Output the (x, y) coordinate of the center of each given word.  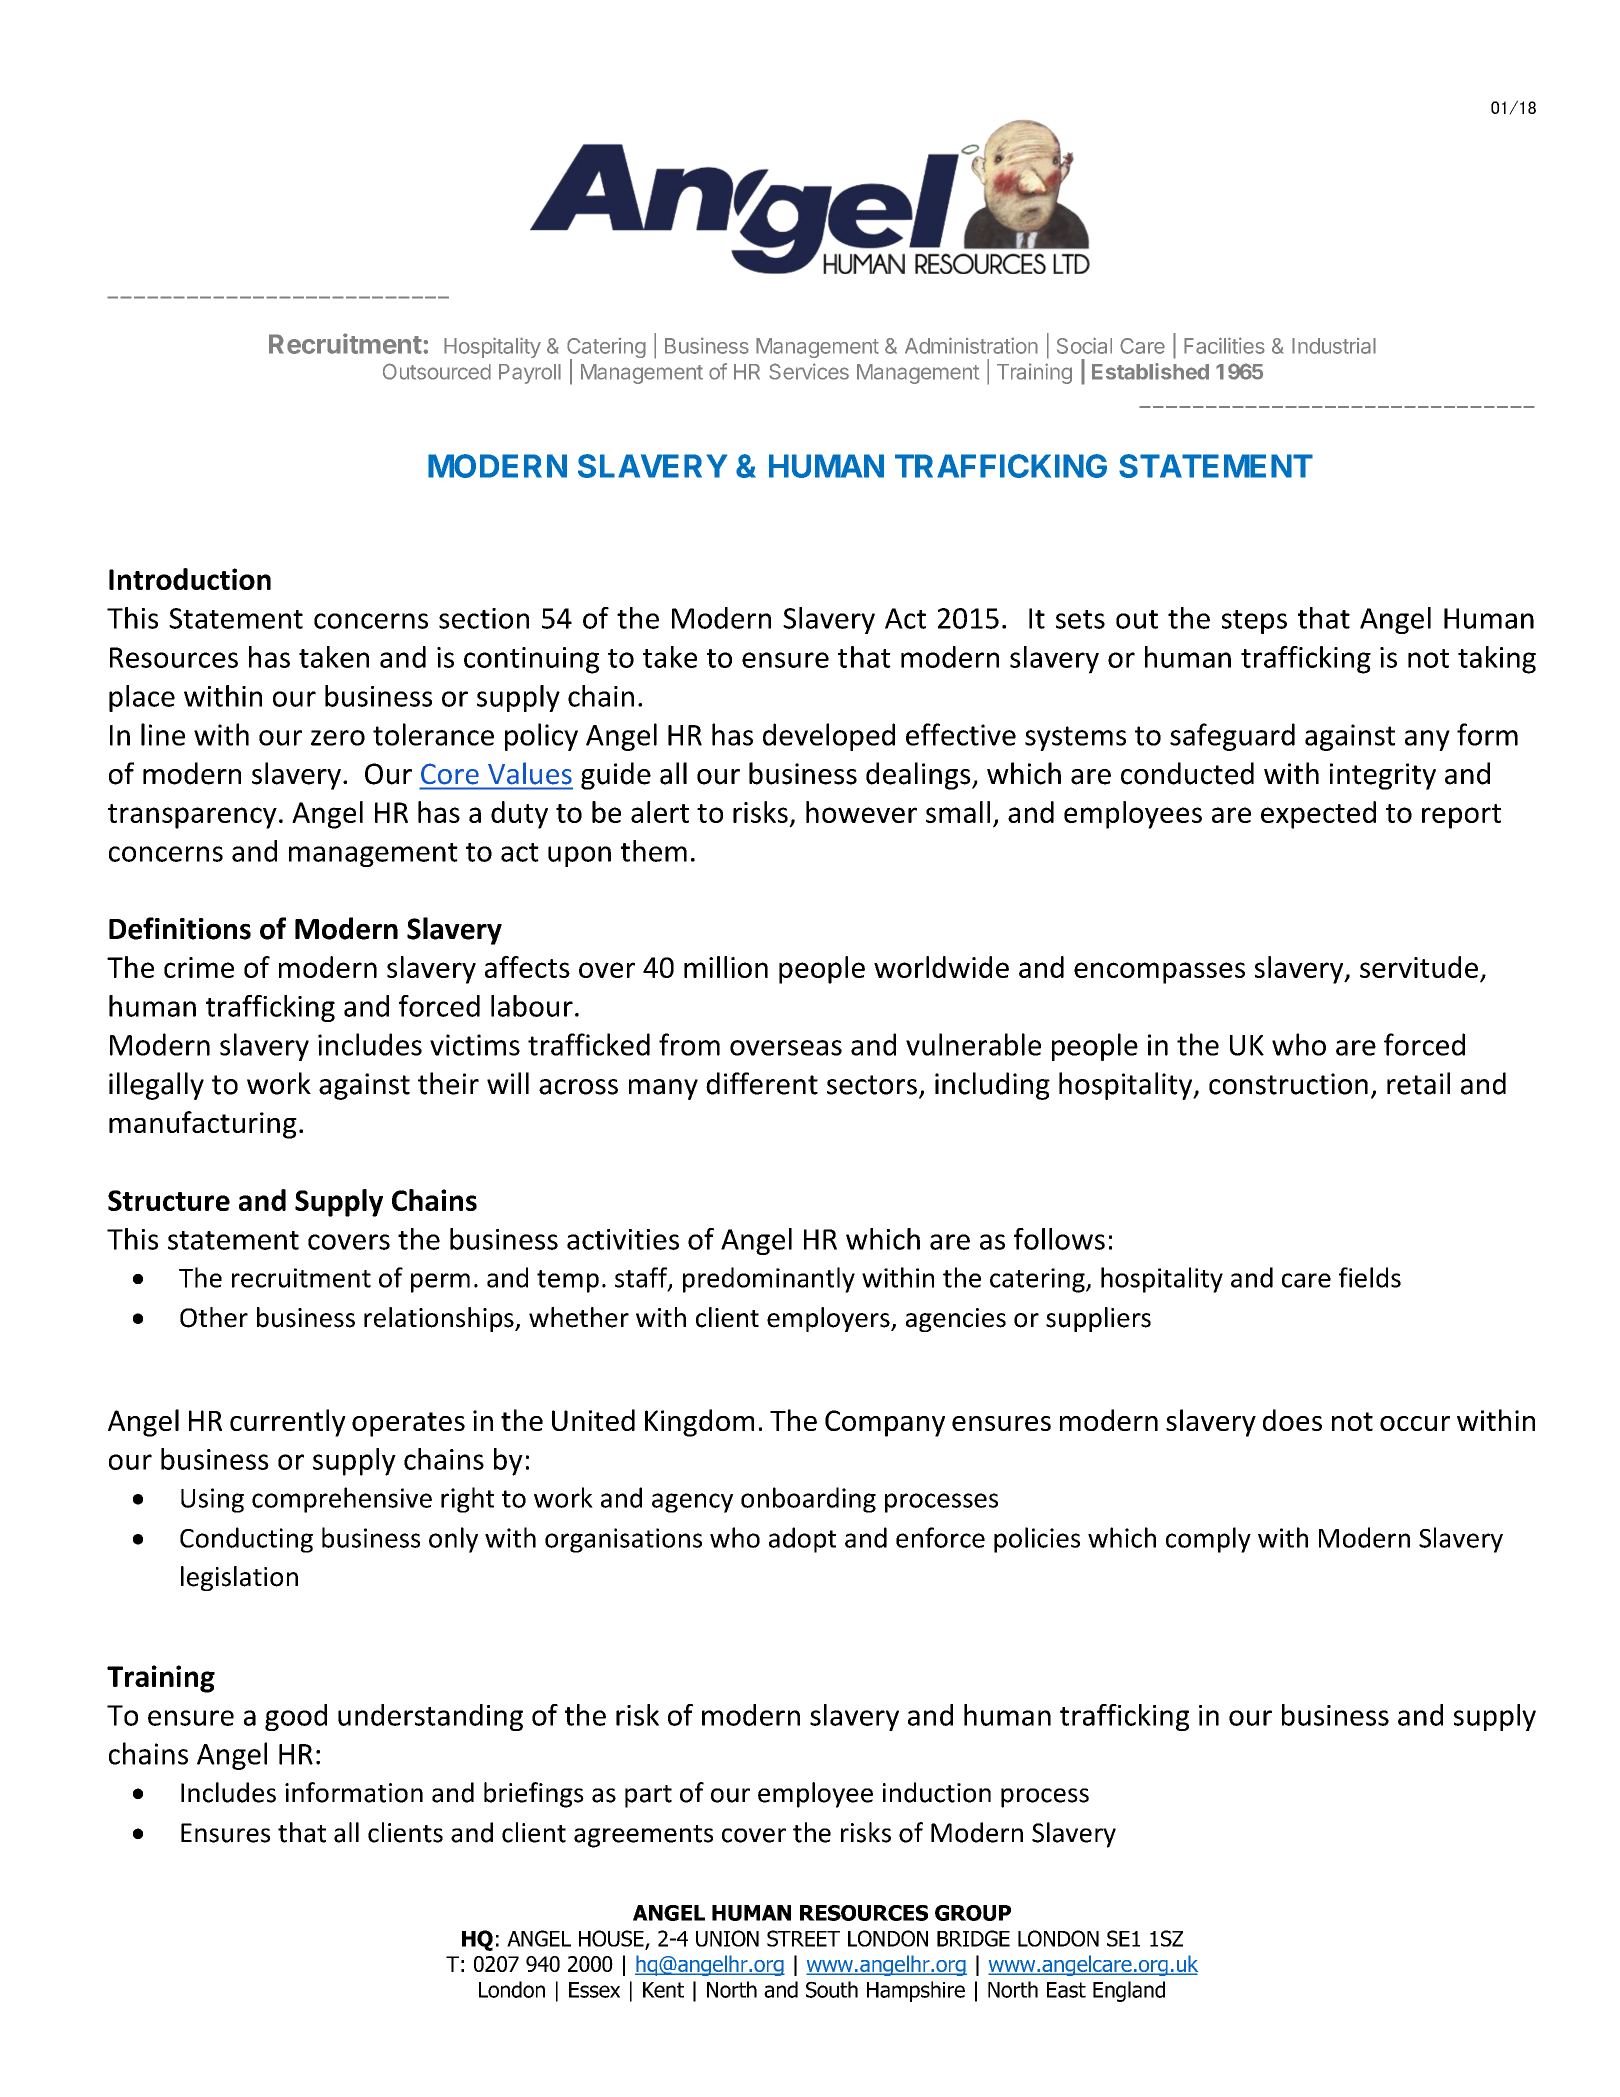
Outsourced (437, 371)
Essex (594, 1990)
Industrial (1334, 346)
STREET (803, 1938)
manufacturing (203, 1125)
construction (1288, 1084)
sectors (872, 1085)
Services (809, 371)
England (1129, 1991)
